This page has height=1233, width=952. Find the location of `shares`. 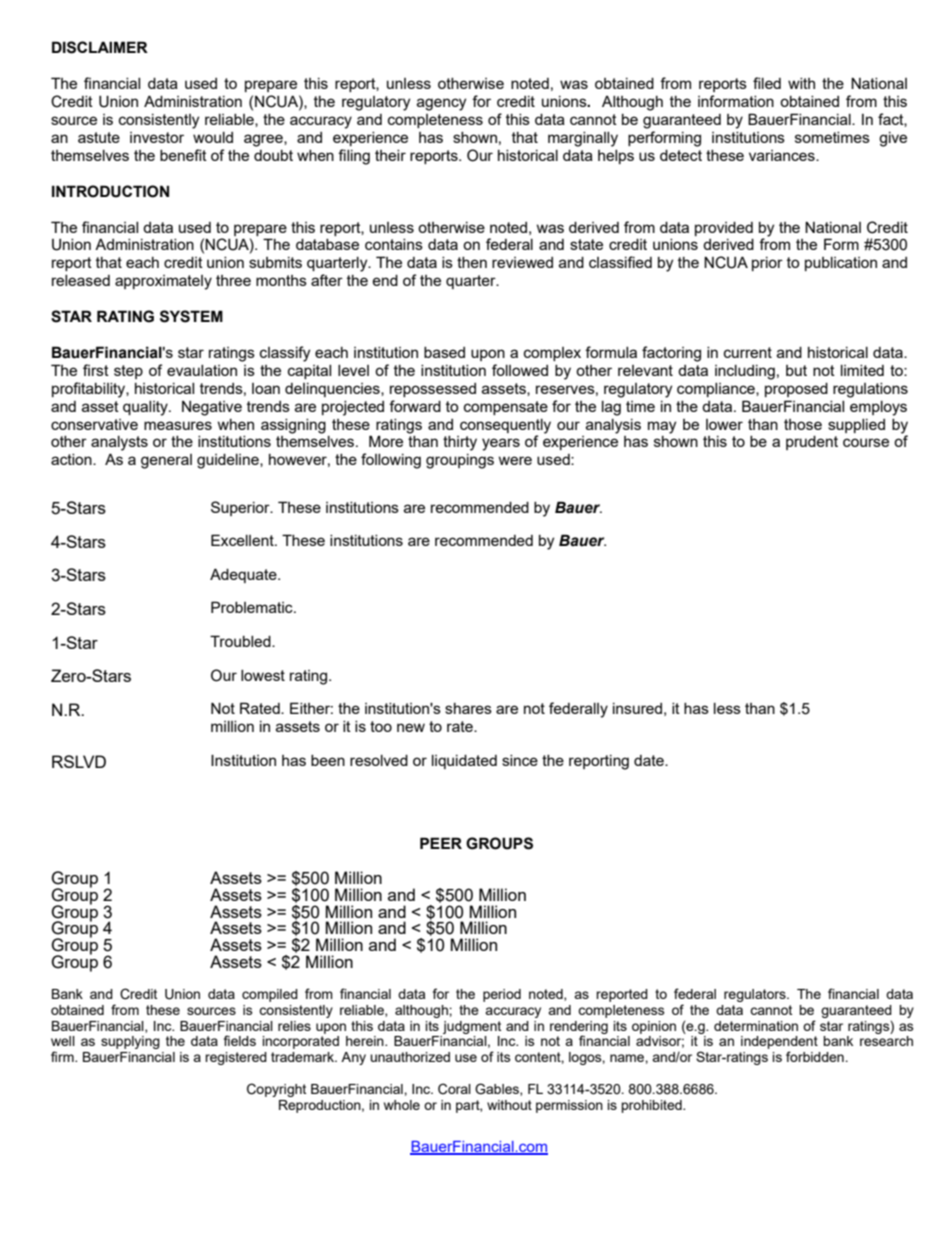

shares is located at coordinates (468, 708).
